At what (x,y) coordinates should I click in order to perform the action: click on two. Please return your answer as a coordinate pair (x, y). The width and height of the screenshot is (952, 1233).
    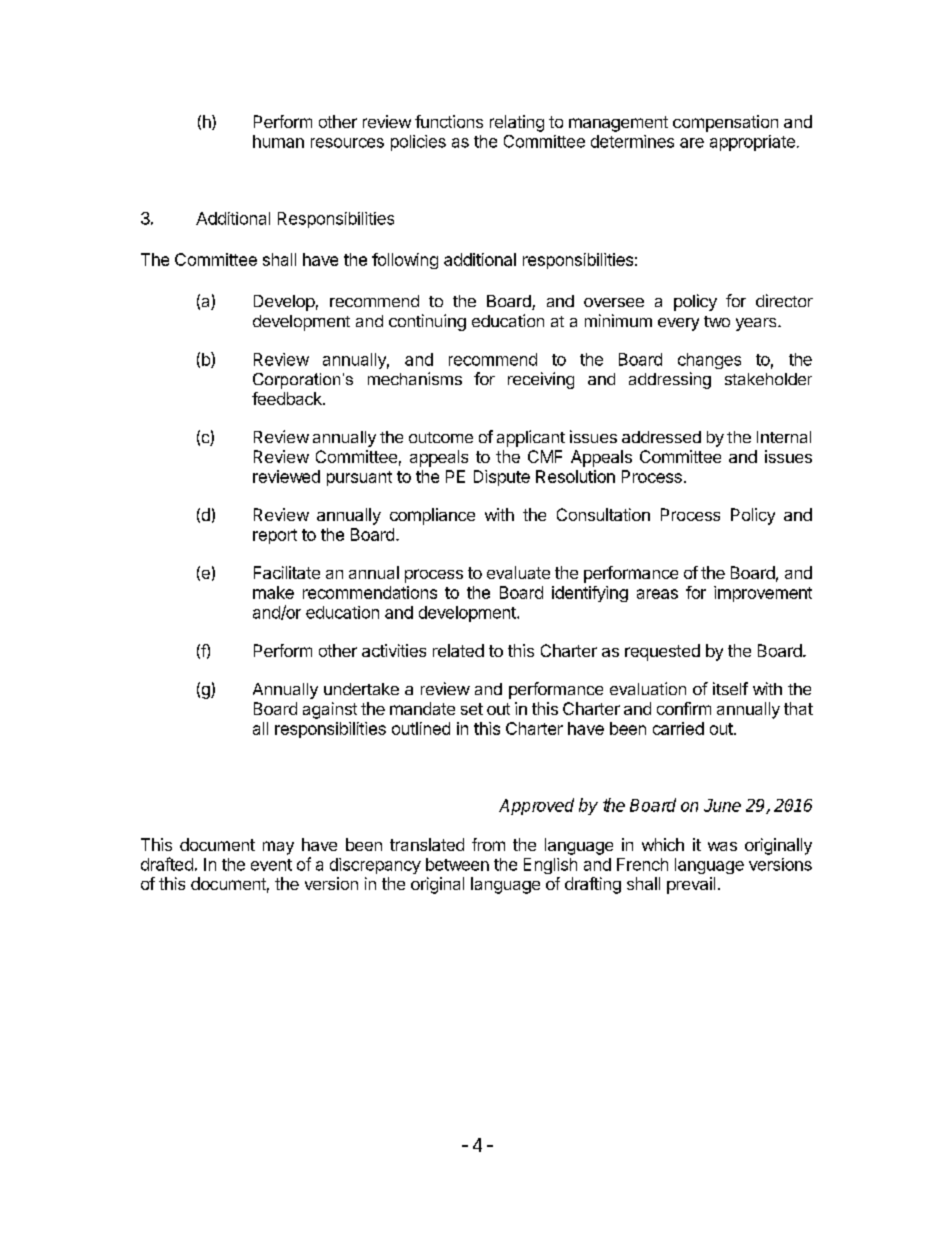
    Looking at the image, I should click on (717, 321).
